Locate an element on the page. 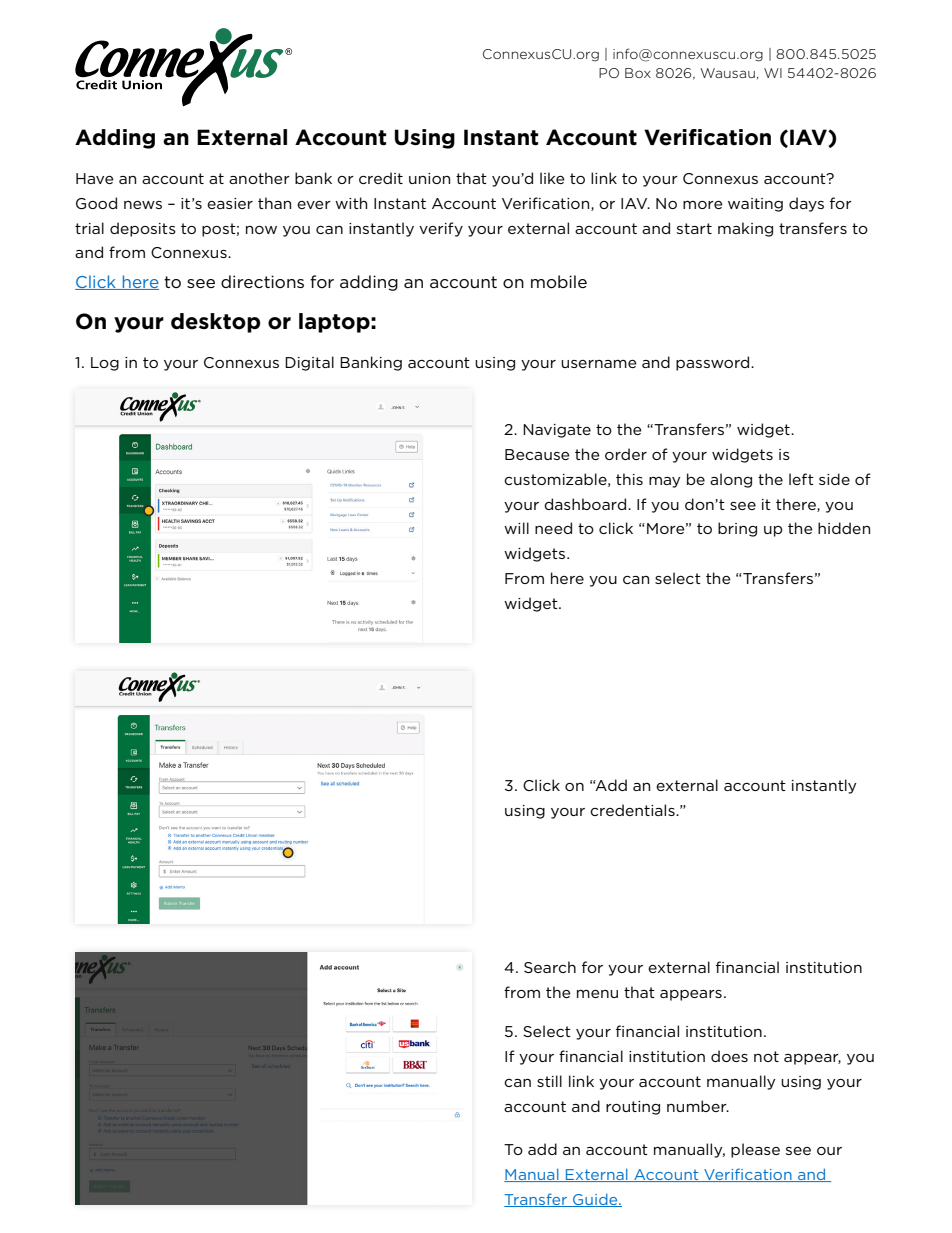  Search is located at coordinates (550, 967).
